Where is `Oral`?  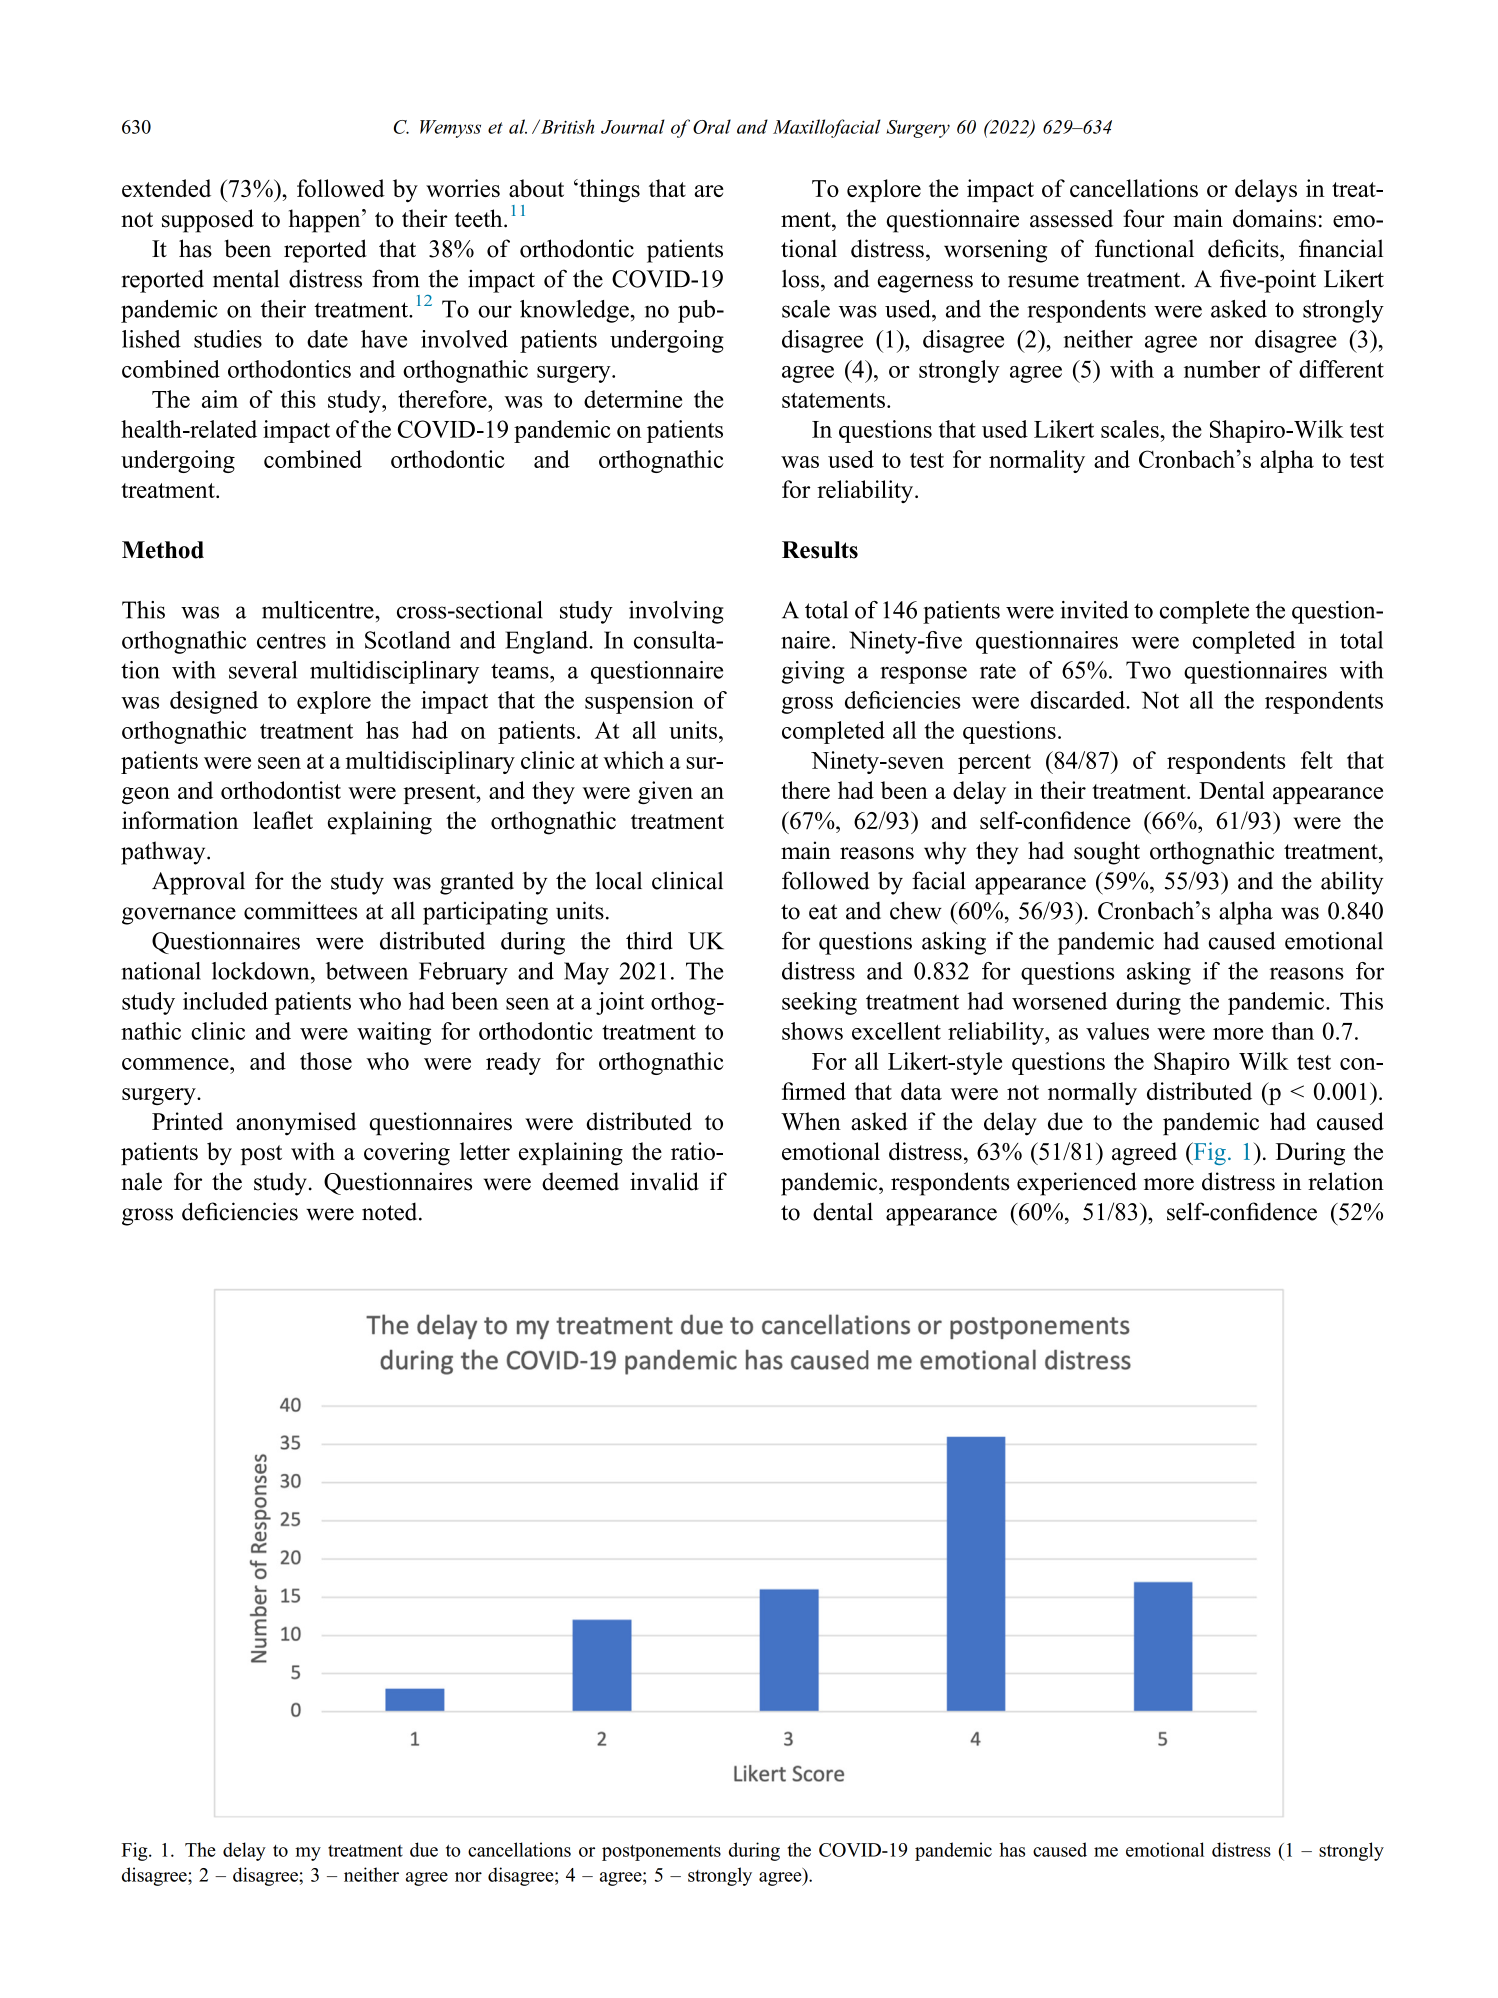
Oral is located at coordinates (712, 126).
